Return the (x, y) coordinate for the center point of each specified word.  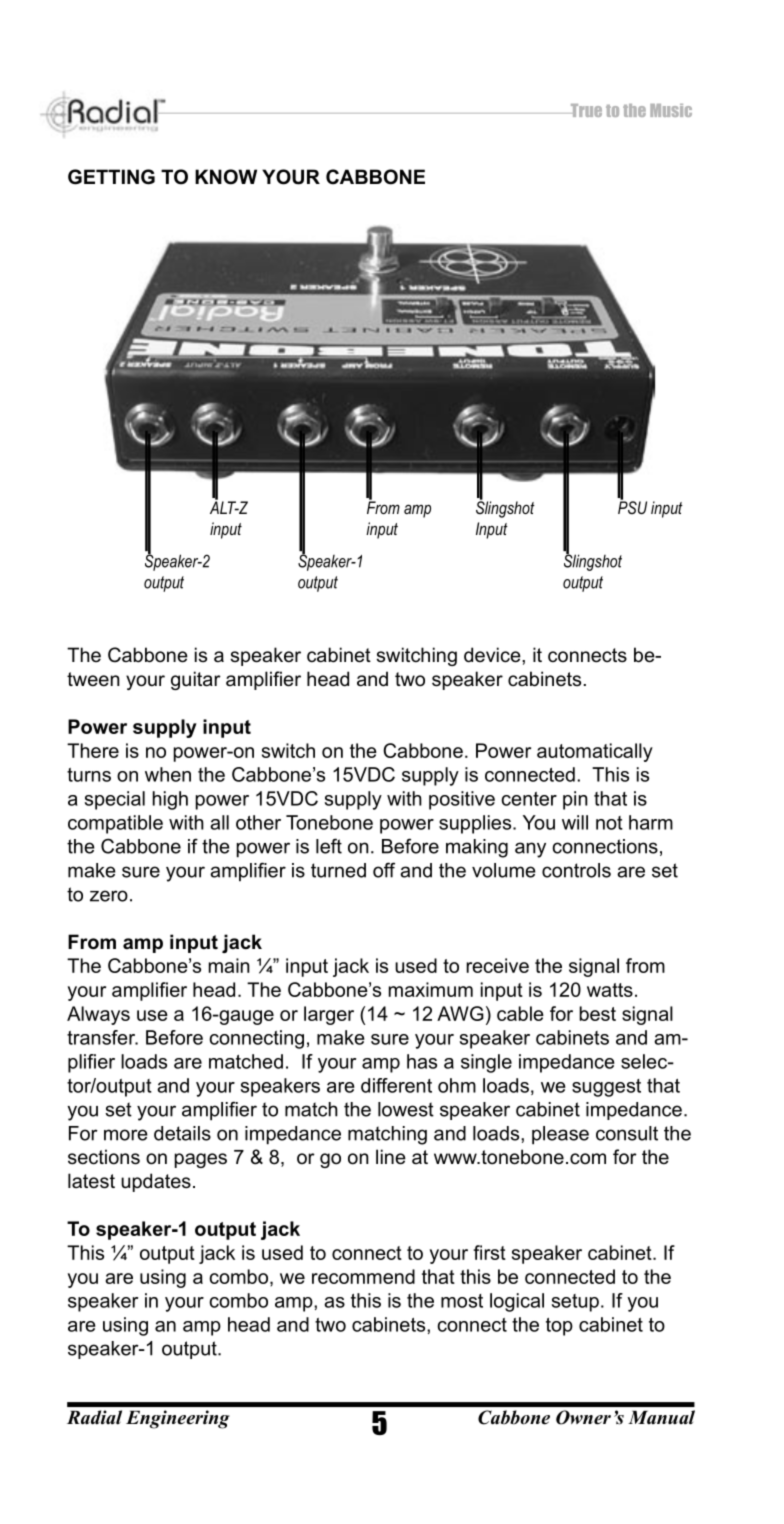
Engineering (177, 1419)
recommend (363, 1276)
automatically (595, 752)
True (585, 110)
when (168, 774)
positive (462, 800)
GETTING (111, 177)
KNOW (226, 177)
